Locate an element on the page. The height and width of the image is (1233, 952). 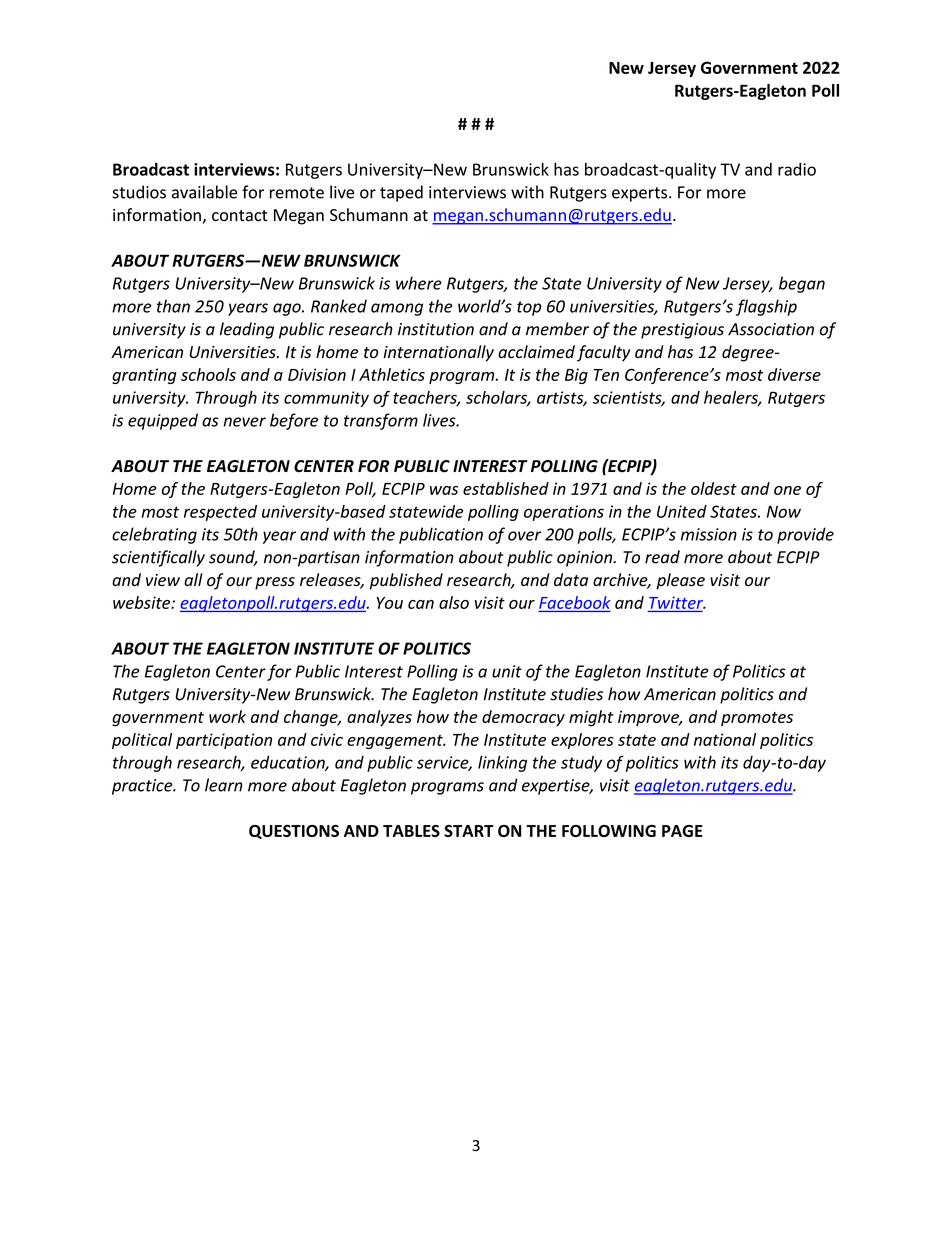
please is located at coordinates (680, 581).
